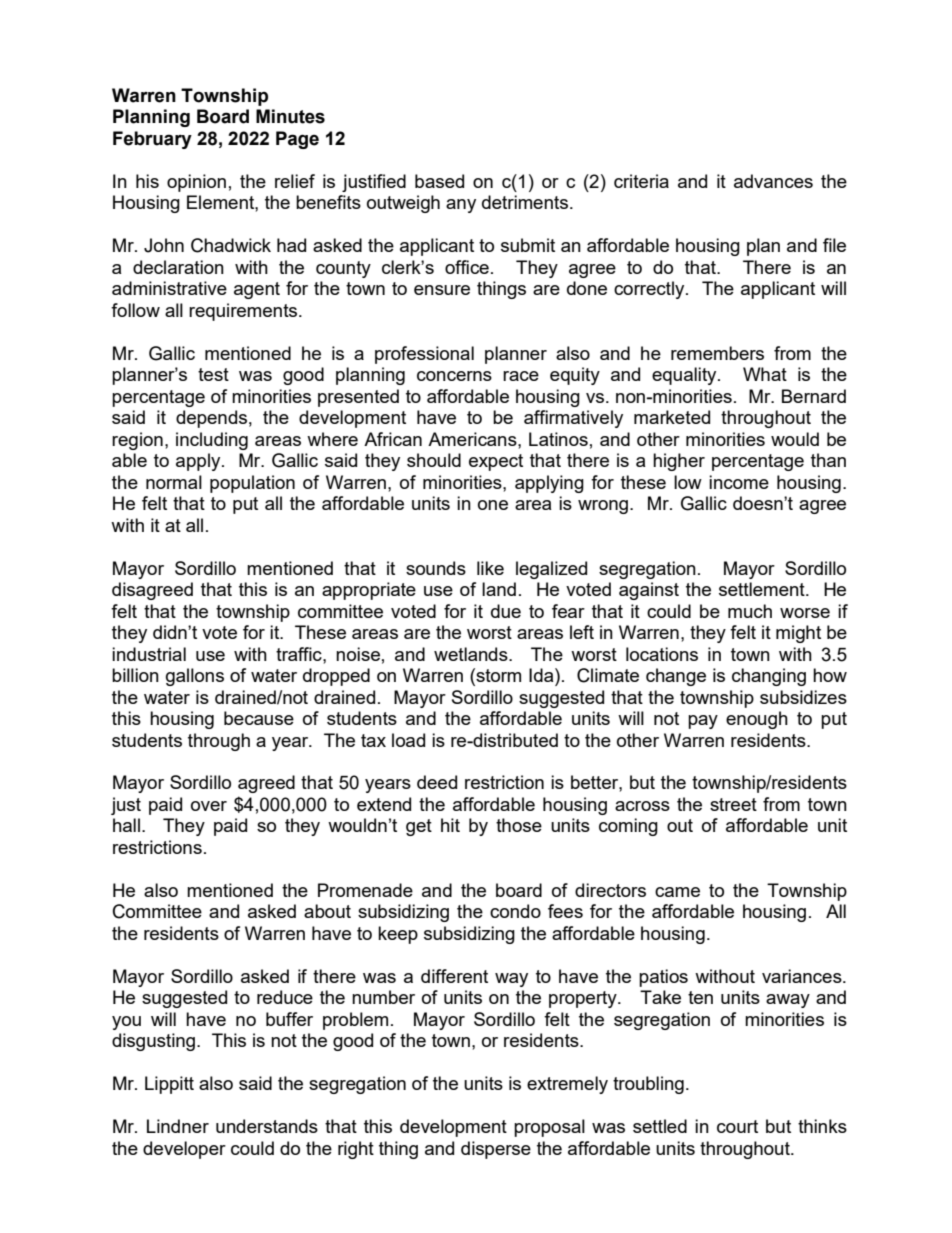 The height and width of the screenshot is (1233, 952). I want to click on like, so click(490, 568).
